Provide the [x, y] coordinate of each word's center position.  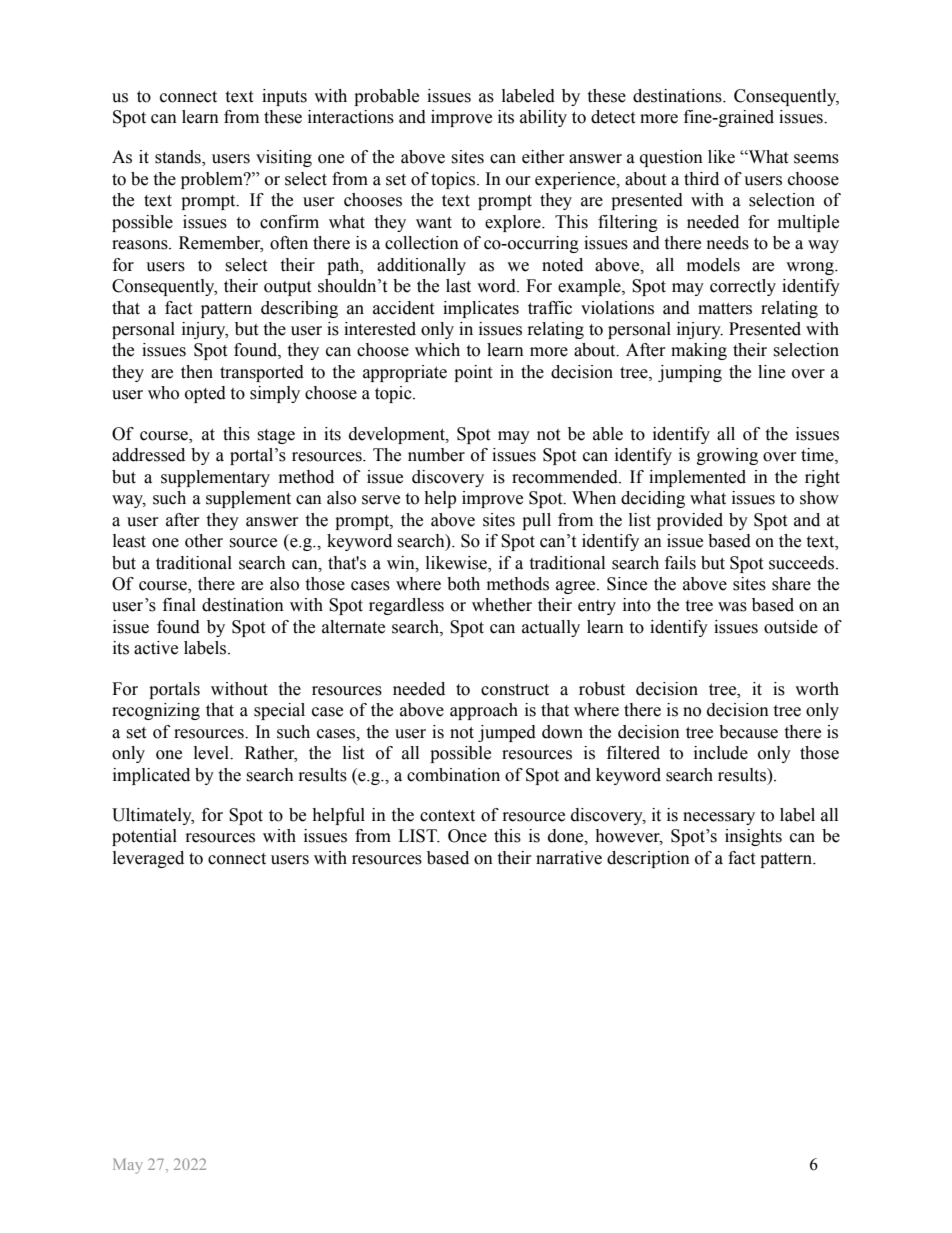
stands [179, 158]
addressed [148, 455]
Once [467, 836]
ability [543, 118]
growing [727, 456]
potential [144, 837]
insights [753, 837]
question [671, 158]
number [436, 455]
